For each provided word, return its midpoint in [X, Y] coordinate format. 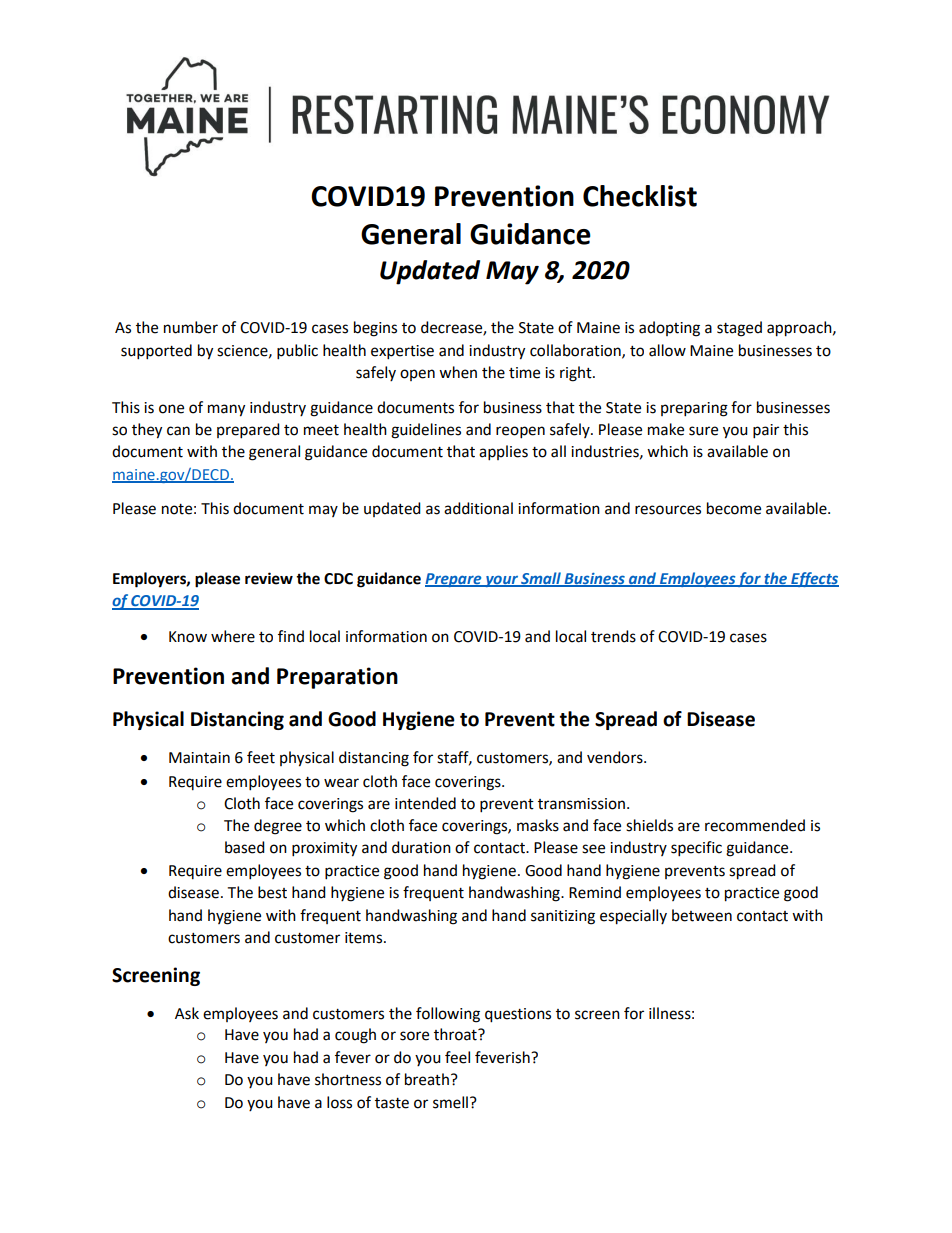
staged [739, 329]
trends [613, 636]
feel [457, 1057]
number [191, 327]
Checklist [640, 196]
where [233, 636]
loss [339, 1102]
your [501, 581]
